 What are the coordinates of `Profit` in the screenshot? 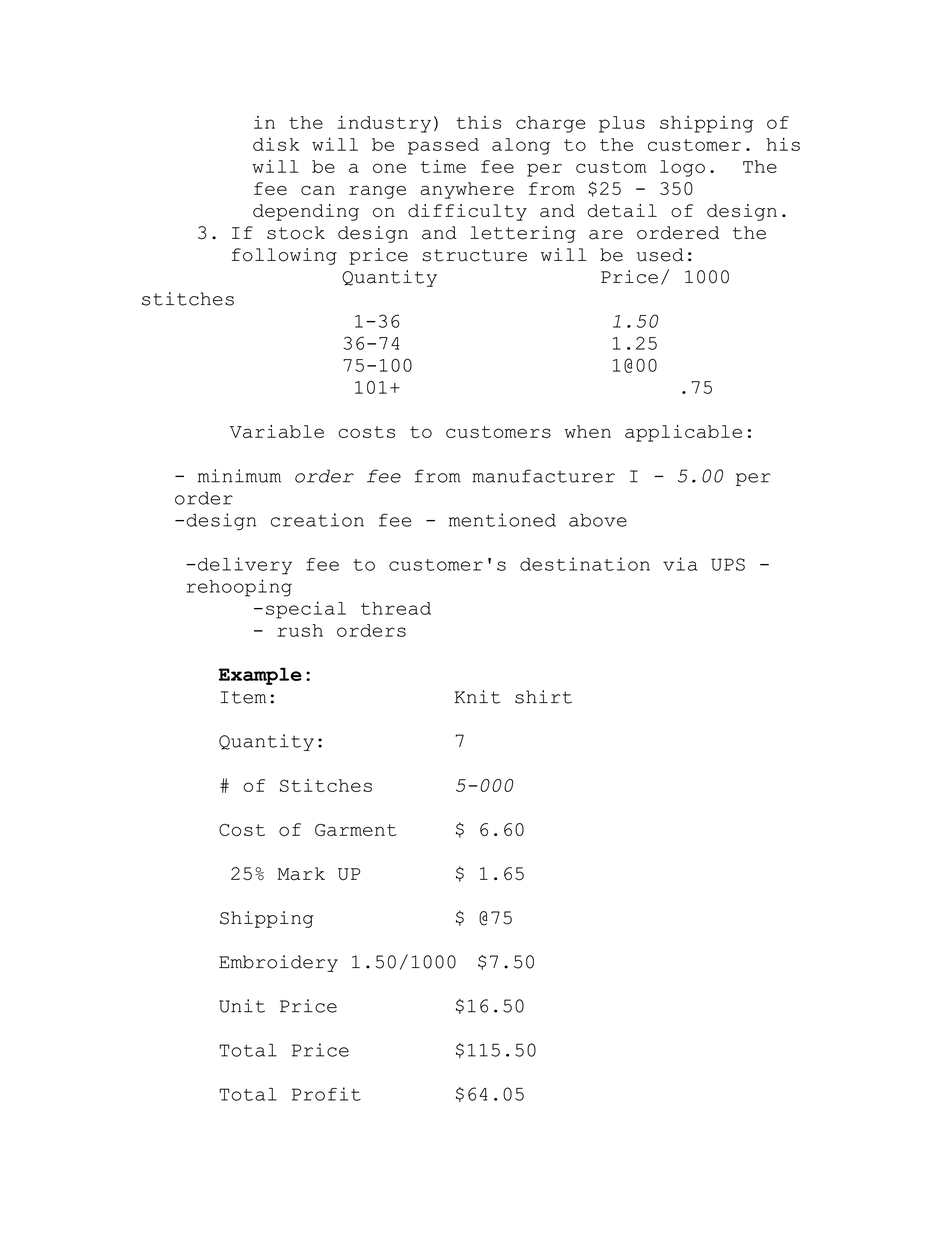 It's located at (326, 1094).
